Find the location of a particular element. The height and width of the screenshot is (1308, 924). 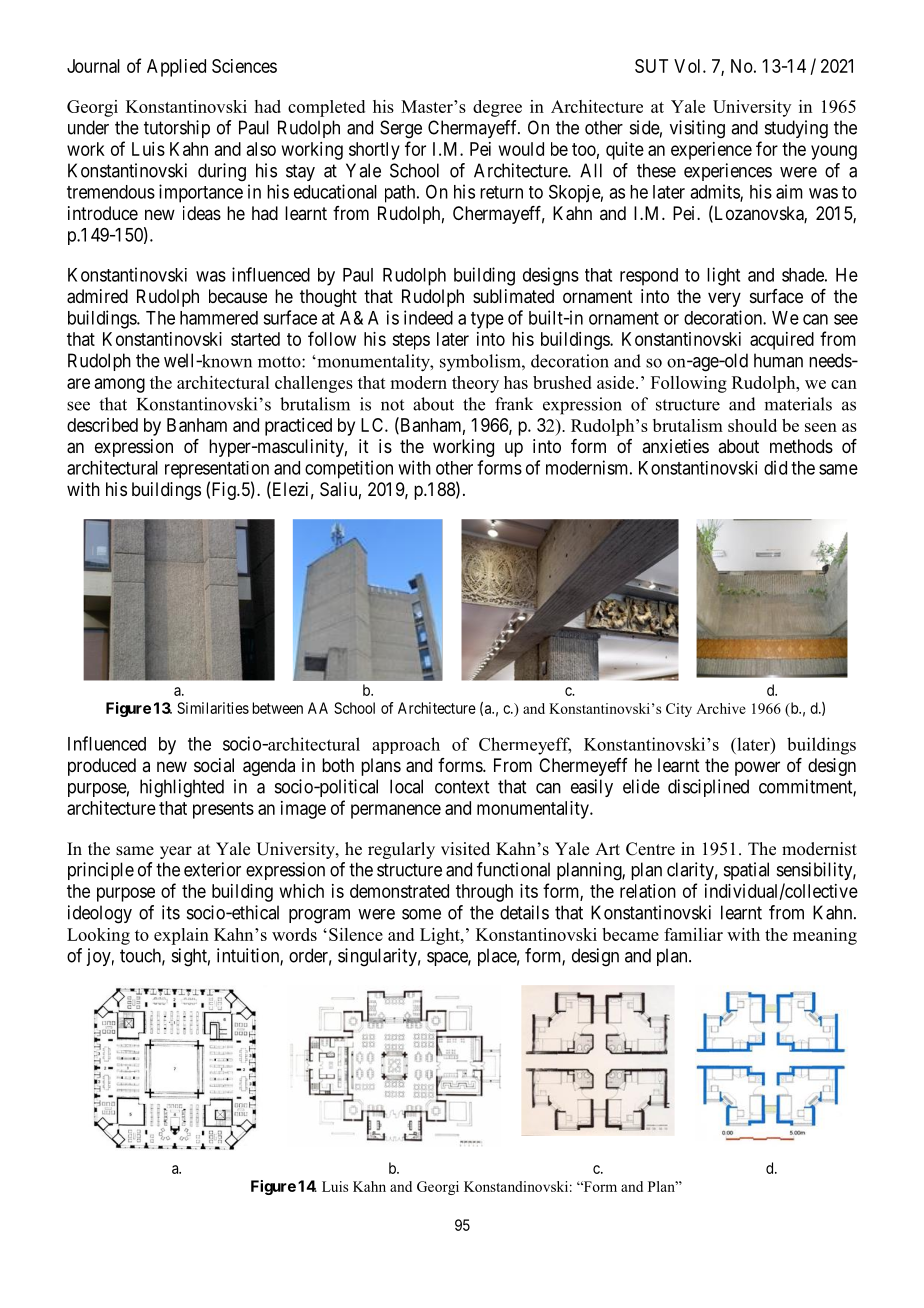

familiar is located at coordinates (693, 934).
